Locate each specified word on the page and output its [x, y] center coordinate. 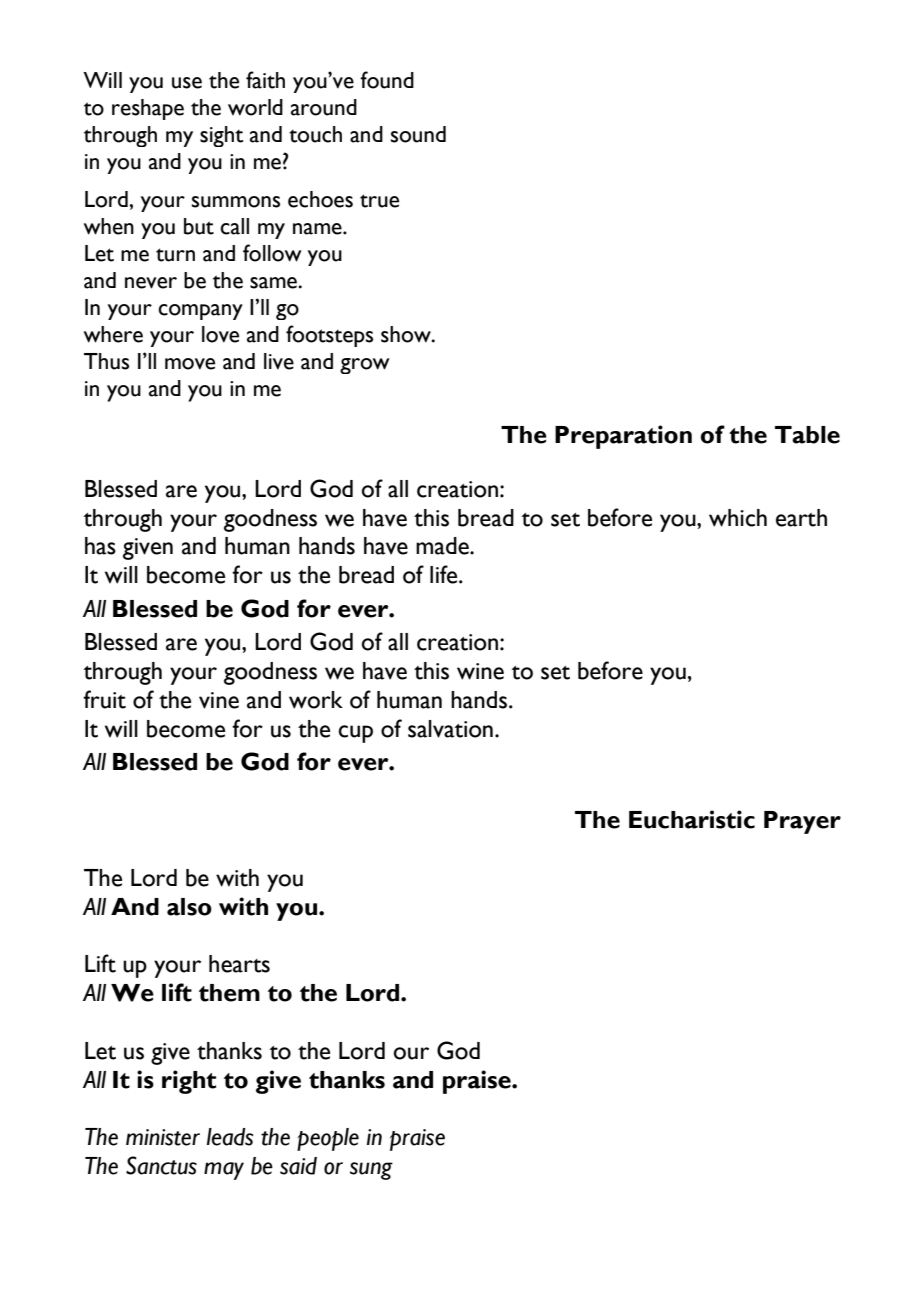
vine [219, 700]
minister [163, 1137]
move [190, 364]
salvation [450, 729]
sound [418, 134]
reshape [148, 109]
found [387, 80]
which [738, 518]
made [443, 546]
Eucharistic [692, 819]
